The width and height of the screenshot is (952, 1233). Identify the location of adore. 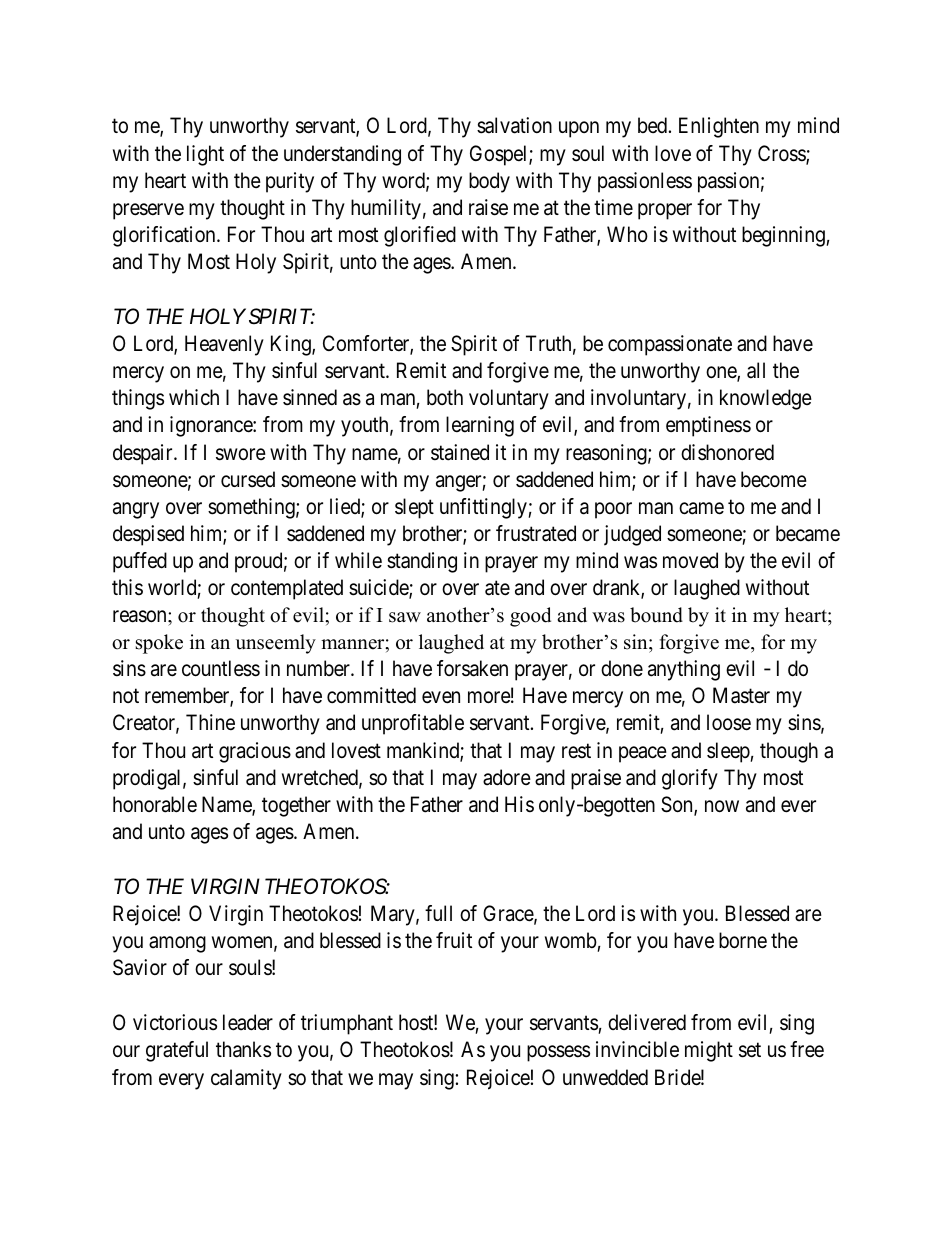
(507, 777).
